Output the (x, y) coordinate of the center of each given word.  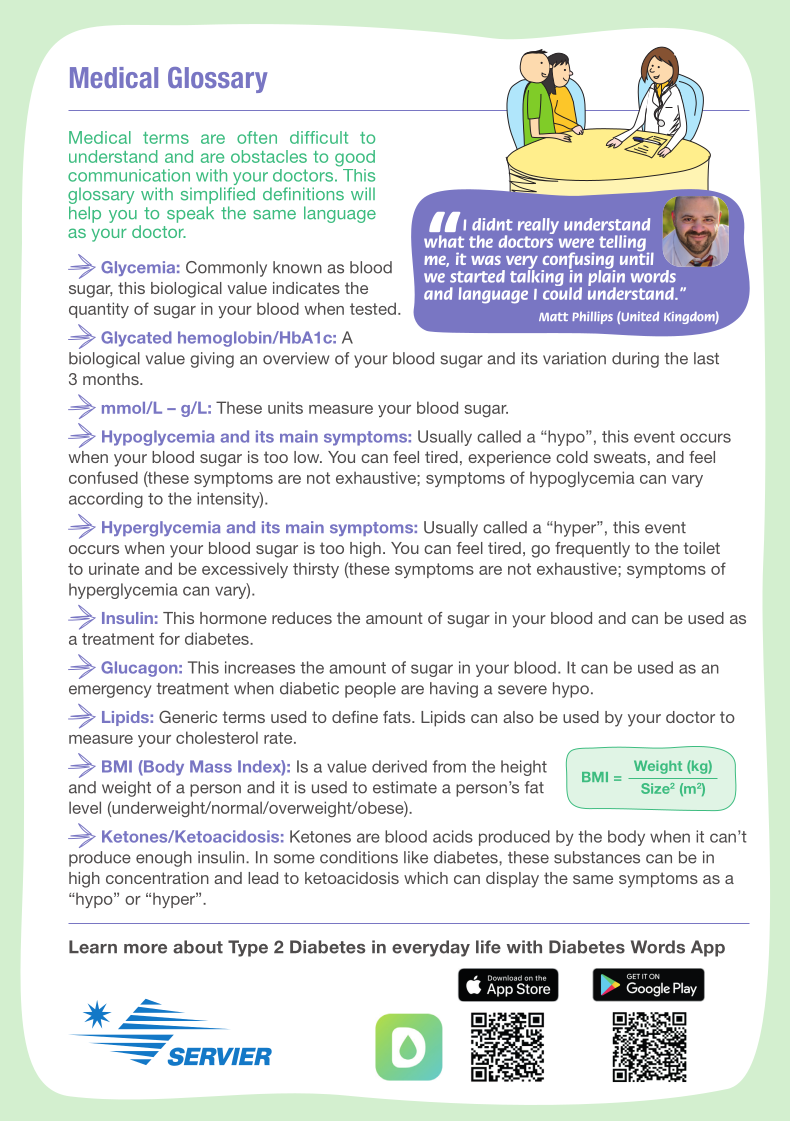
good (355, 158)
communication (129, 175)
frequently (592, 550)
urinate (114, 568)
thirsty (316, 570)
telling (623, 244)
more (145, 949)
